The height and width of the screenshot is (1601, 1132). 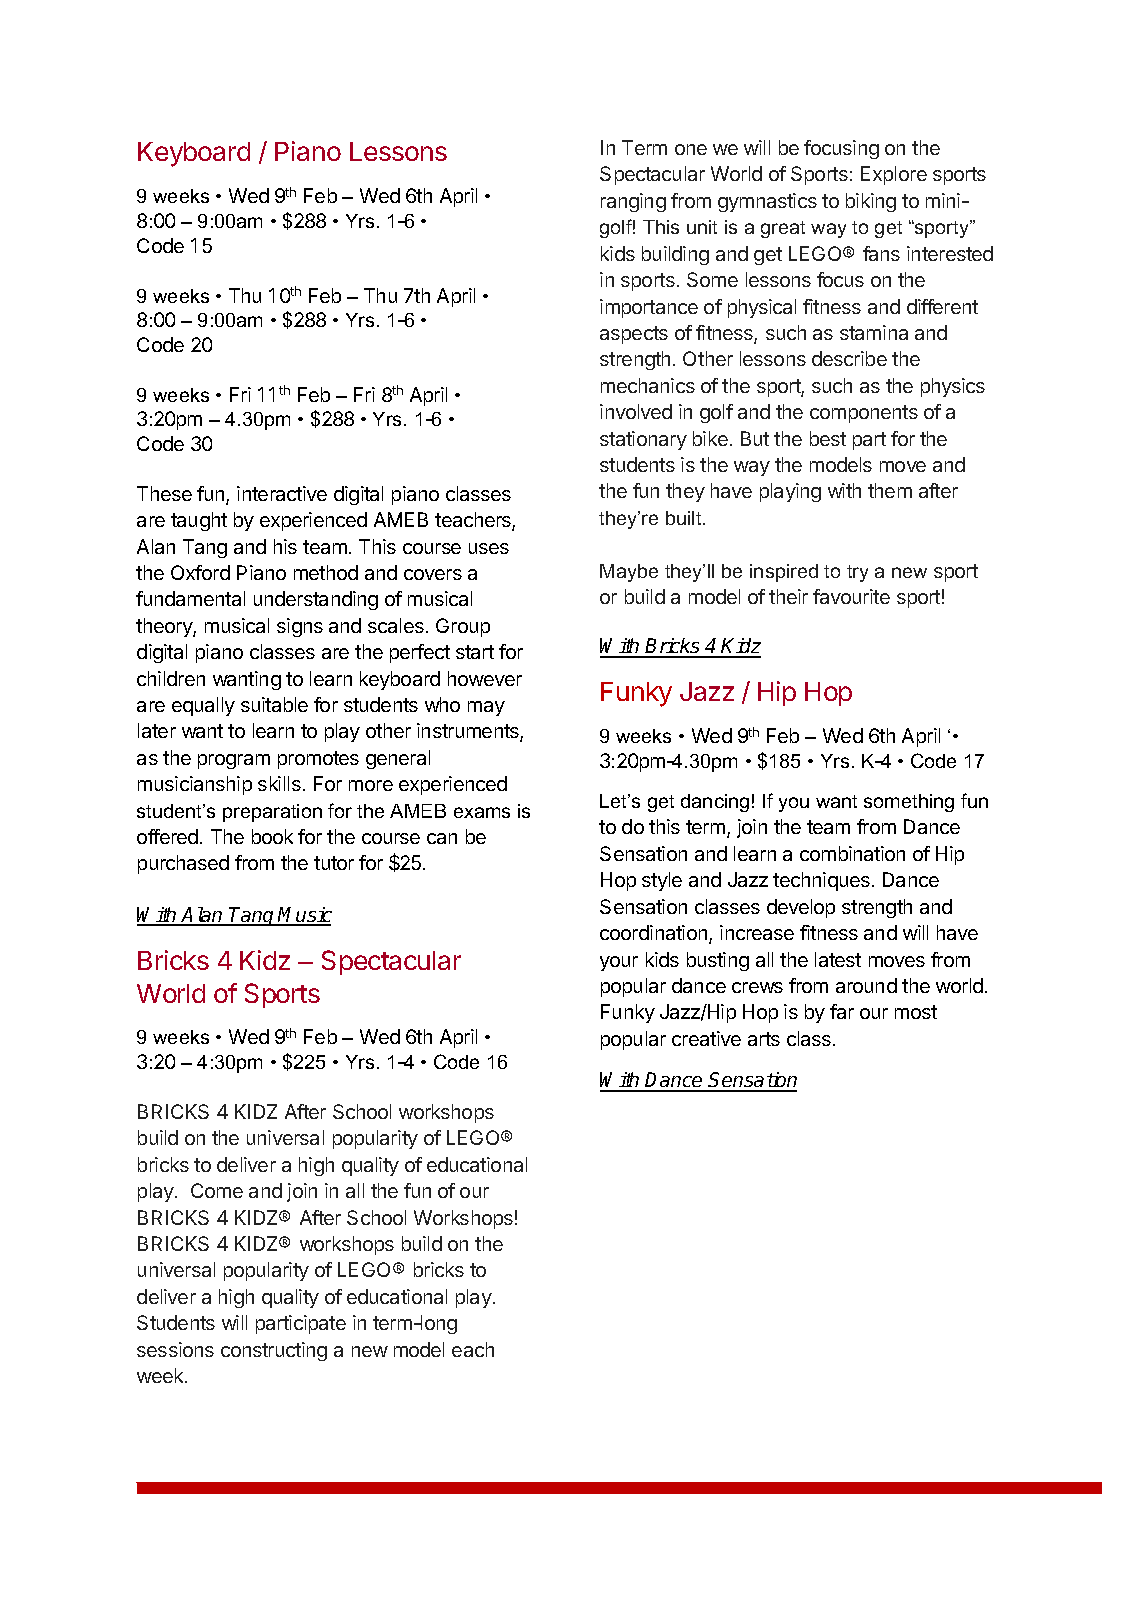 I want to click on unit, so click(x=702, y=227).
